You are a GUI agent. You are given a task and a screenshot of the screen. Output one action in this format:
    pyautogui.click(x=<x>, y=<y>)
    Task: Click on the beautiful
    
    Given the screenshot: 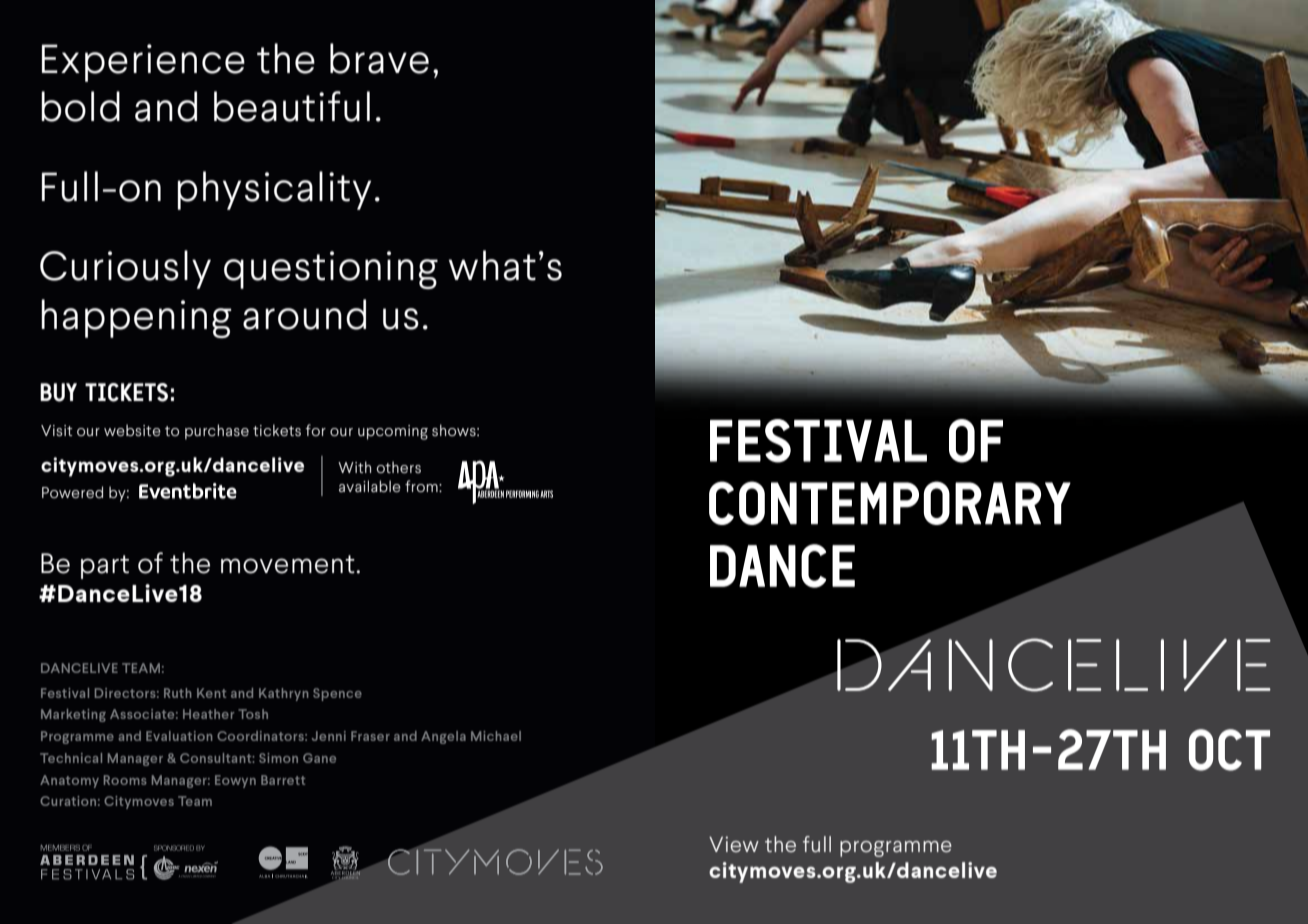 What is the action you would take?
    pyautogui.click(x=292, y=106)
